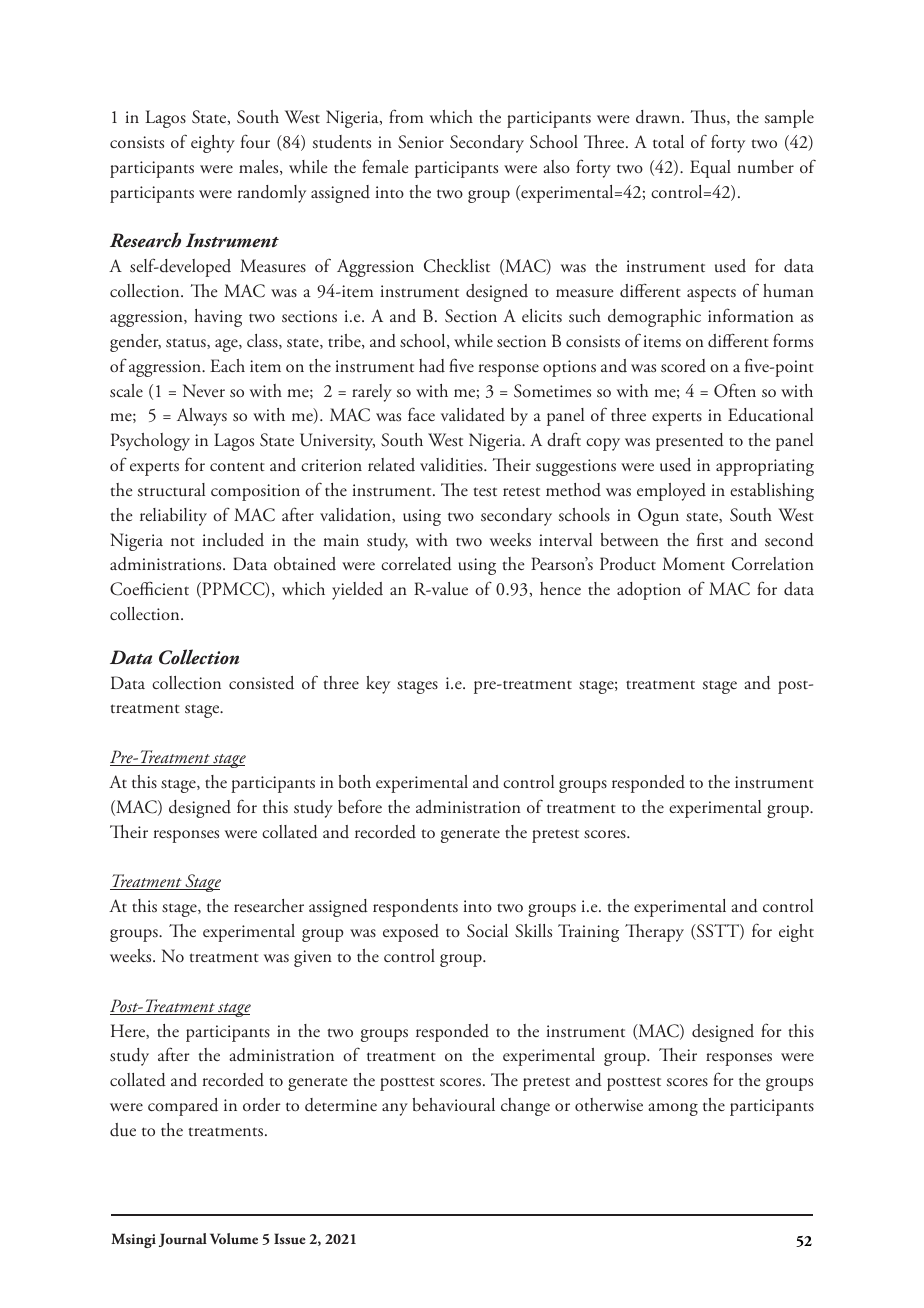  Describe the element at coordinates (654, 933) in the screenshot. I see `Therapy` at that location.
